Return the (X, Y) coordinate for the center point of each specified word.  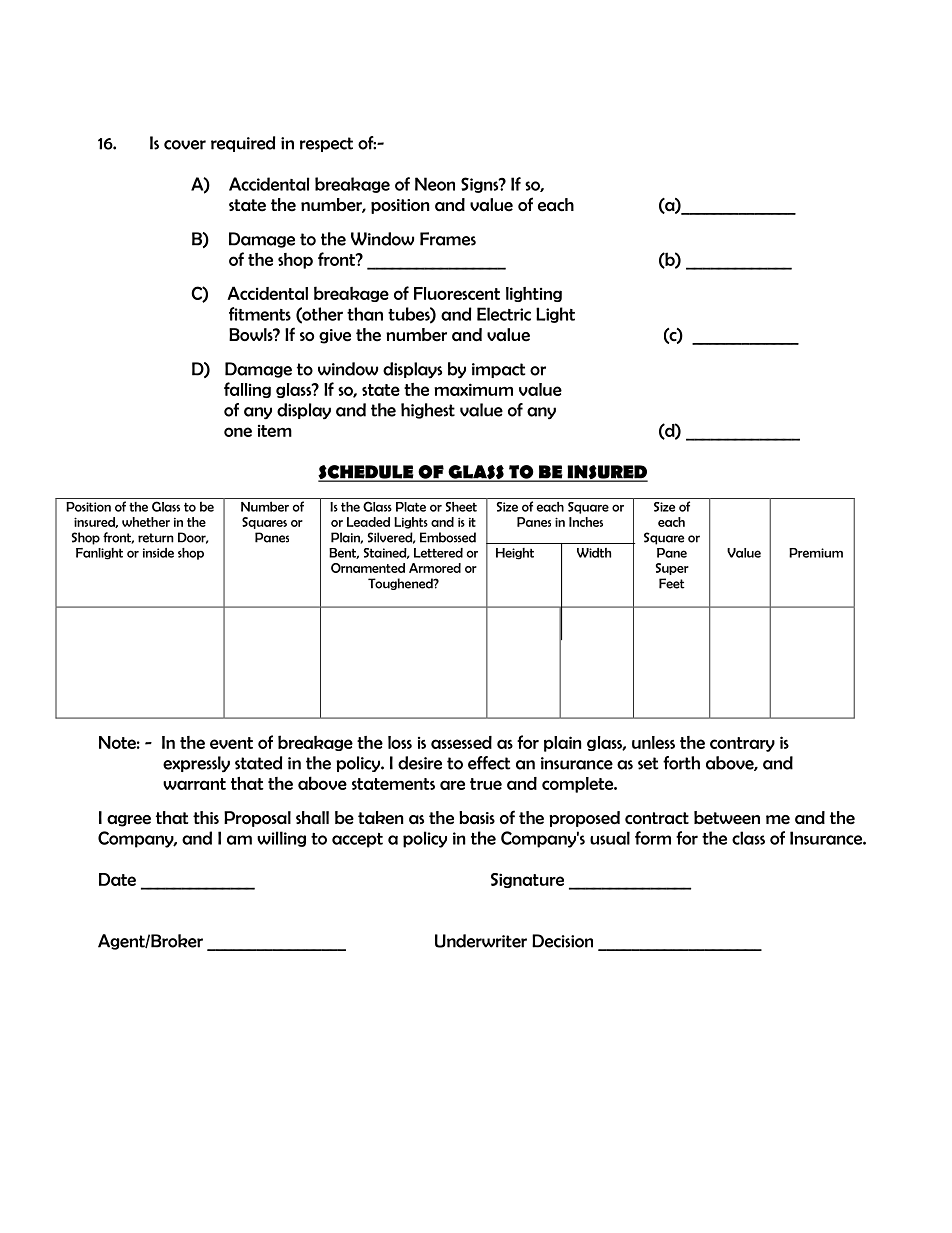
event (231, 743)
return (156, 538)
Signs (481, 185)
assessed (461, 742)
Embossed (448, 537)
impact (498, 370)
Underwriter (481, 941)
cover (185, 145)
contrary (742, 744)
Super (672, 569)
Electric (504, 314)
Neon (435, 184)
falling (247, 390)
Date (117, 879)
